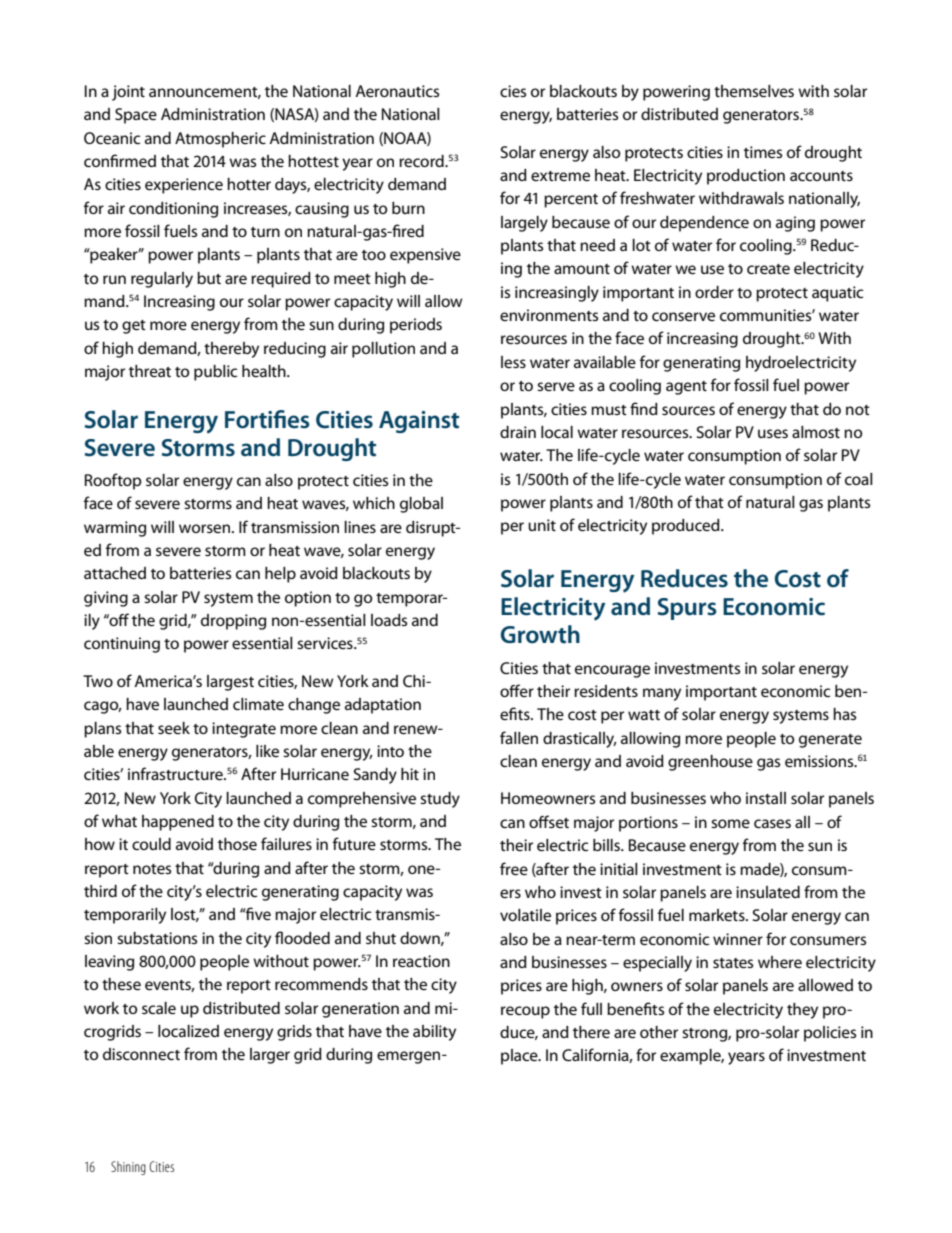  What do you see at coordinates (513, 362) in the screenshot?
I see `less` at bounding box center [513, 362].
